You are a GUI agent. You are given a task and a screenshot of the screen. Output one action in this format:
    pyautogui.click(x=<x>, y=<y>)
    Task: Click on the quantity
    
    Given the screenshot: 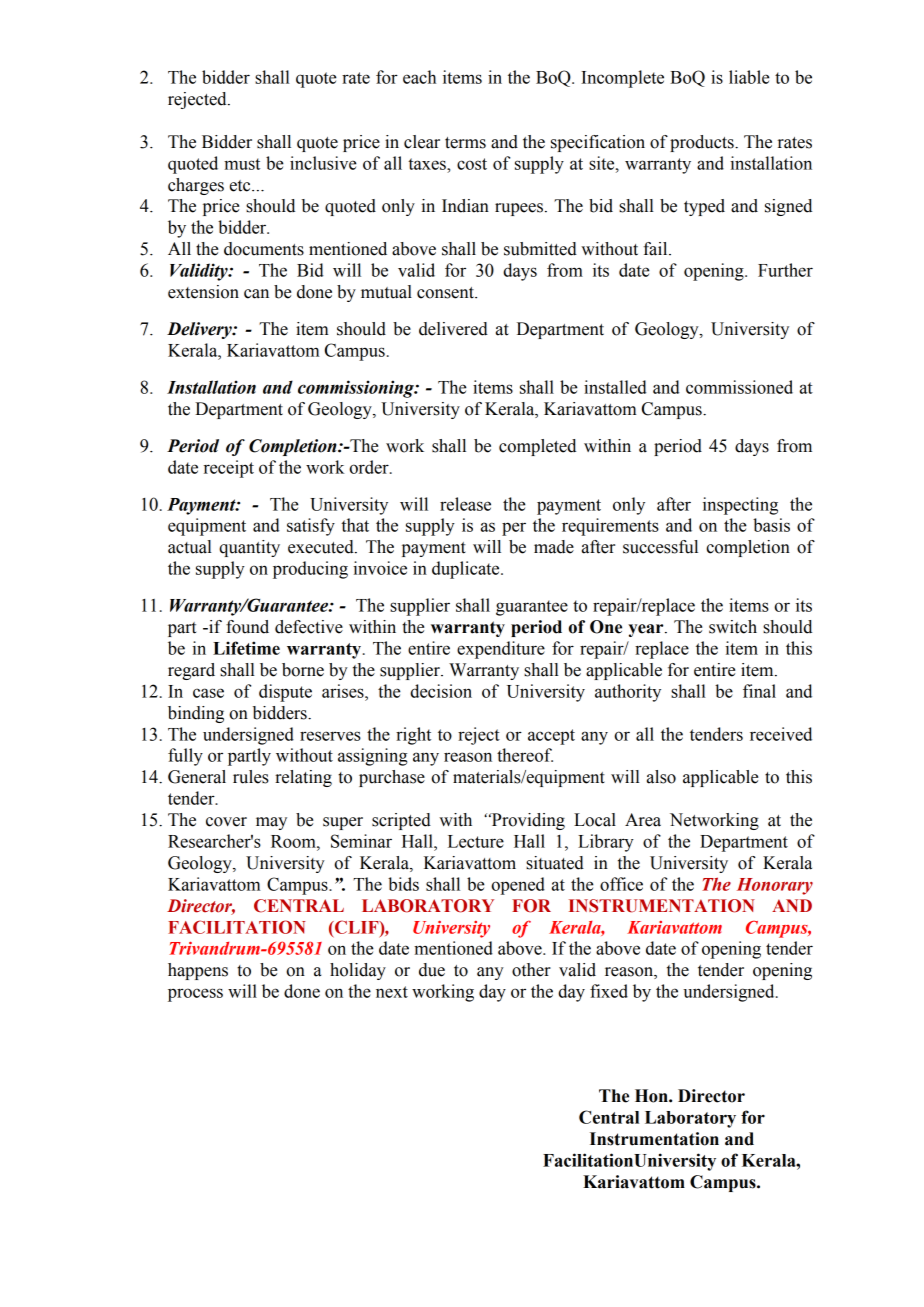 What is the action you would take?
    pyautogui.click(x=249, y=548)
